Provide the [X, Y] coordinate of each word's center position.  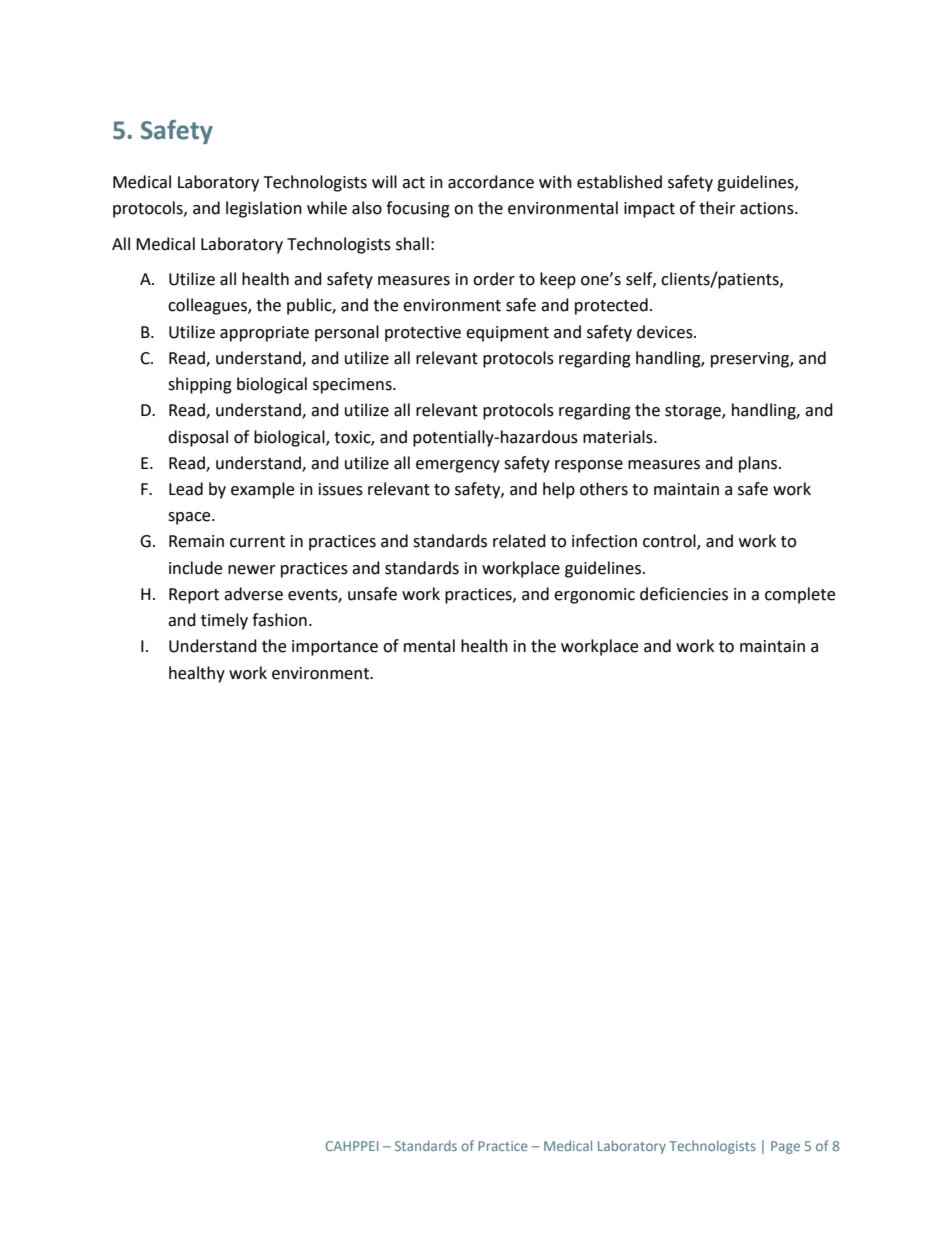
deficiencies [684, 594]
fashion [279, 620]
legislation [264, 209]
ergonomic [594, 596]
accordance [491, 182]
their [717, 208]
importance [335, 648]
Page [785, 1147]
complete [800, 595]
